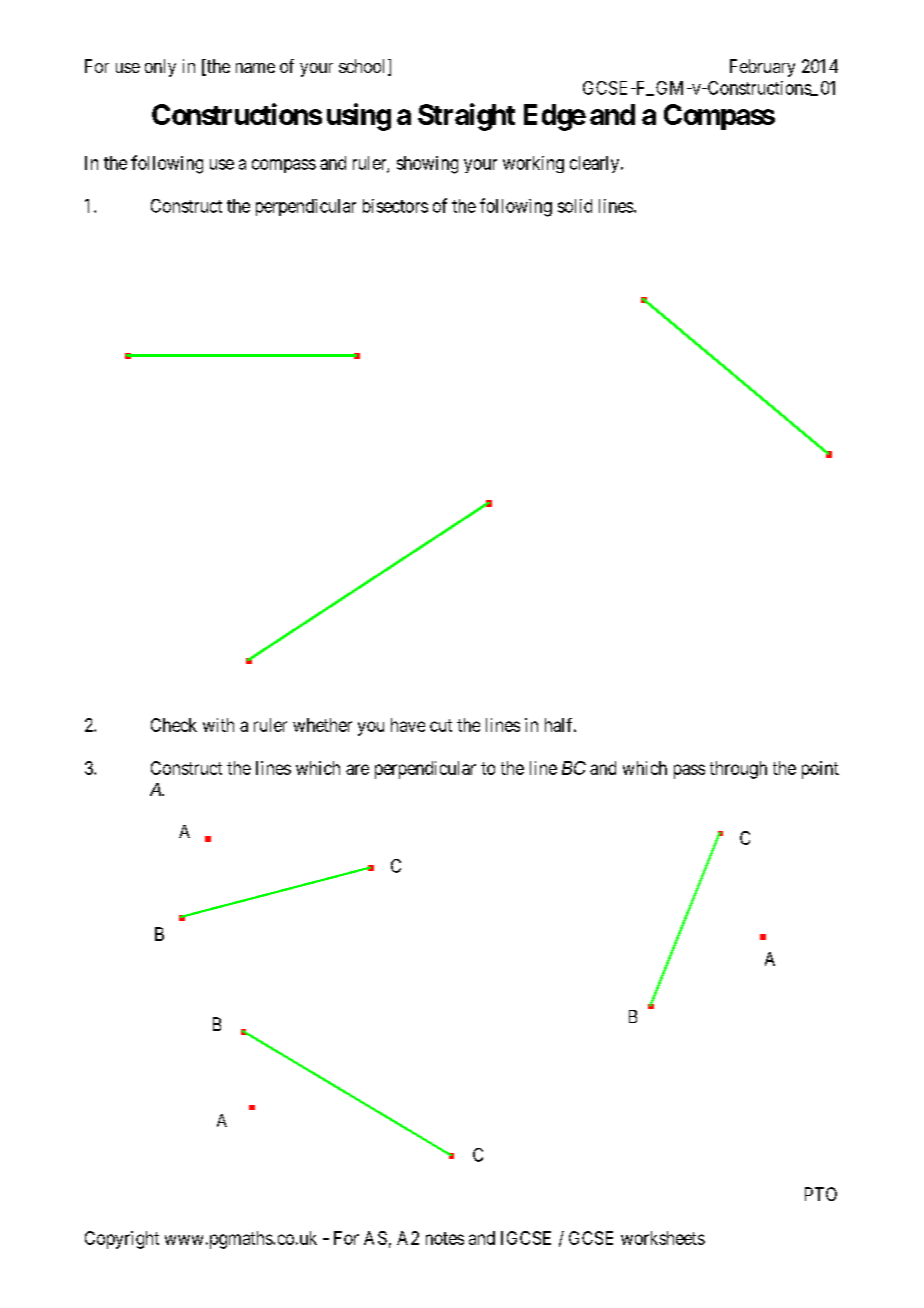 The width and height of the screenshot is (924, 1308). What do you see at coordinates (441, 725) in the screenshot?
I see `cut` at bounding box center [441, 725].
